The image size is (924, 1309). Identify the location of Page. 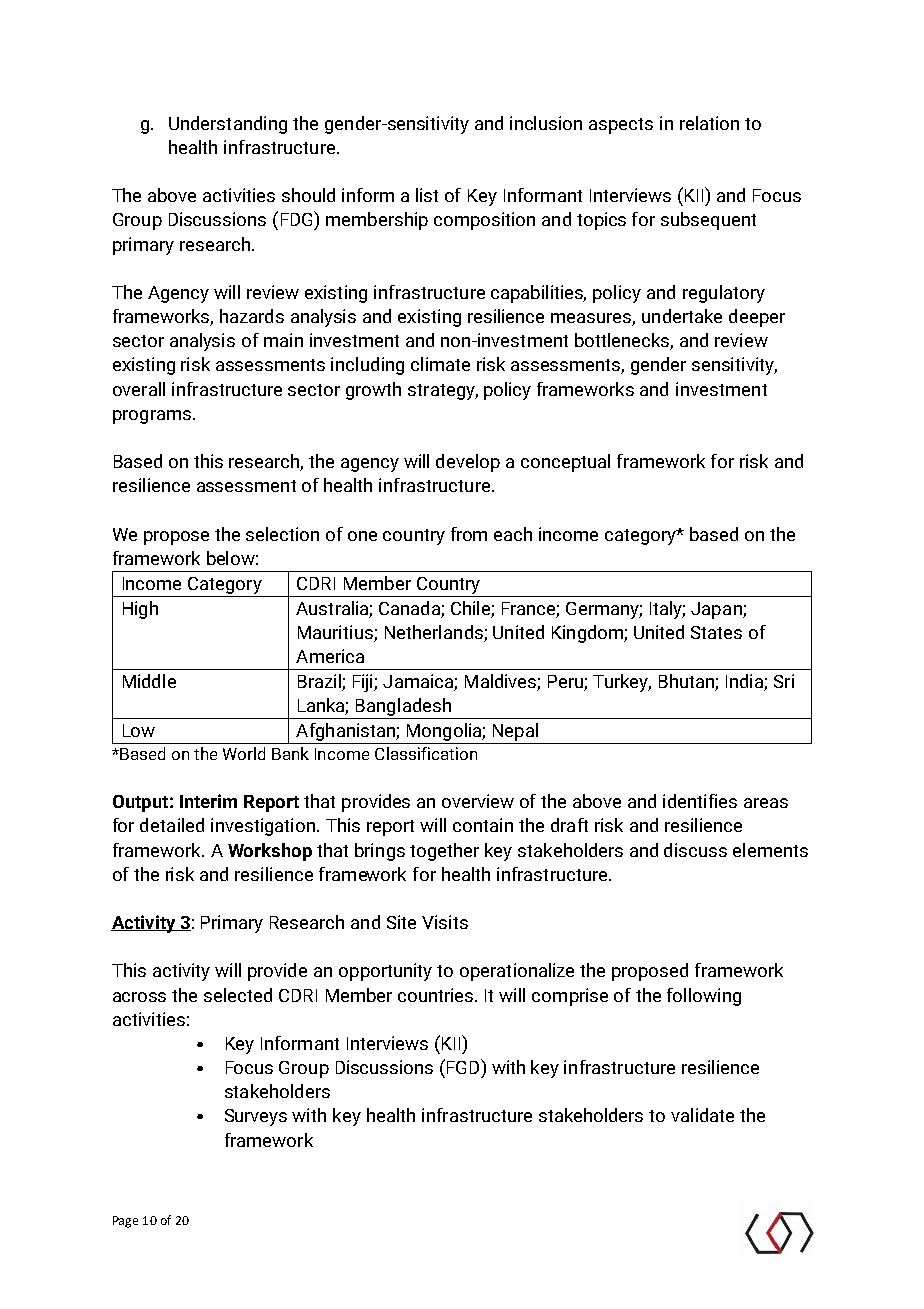
(125, 1222).
